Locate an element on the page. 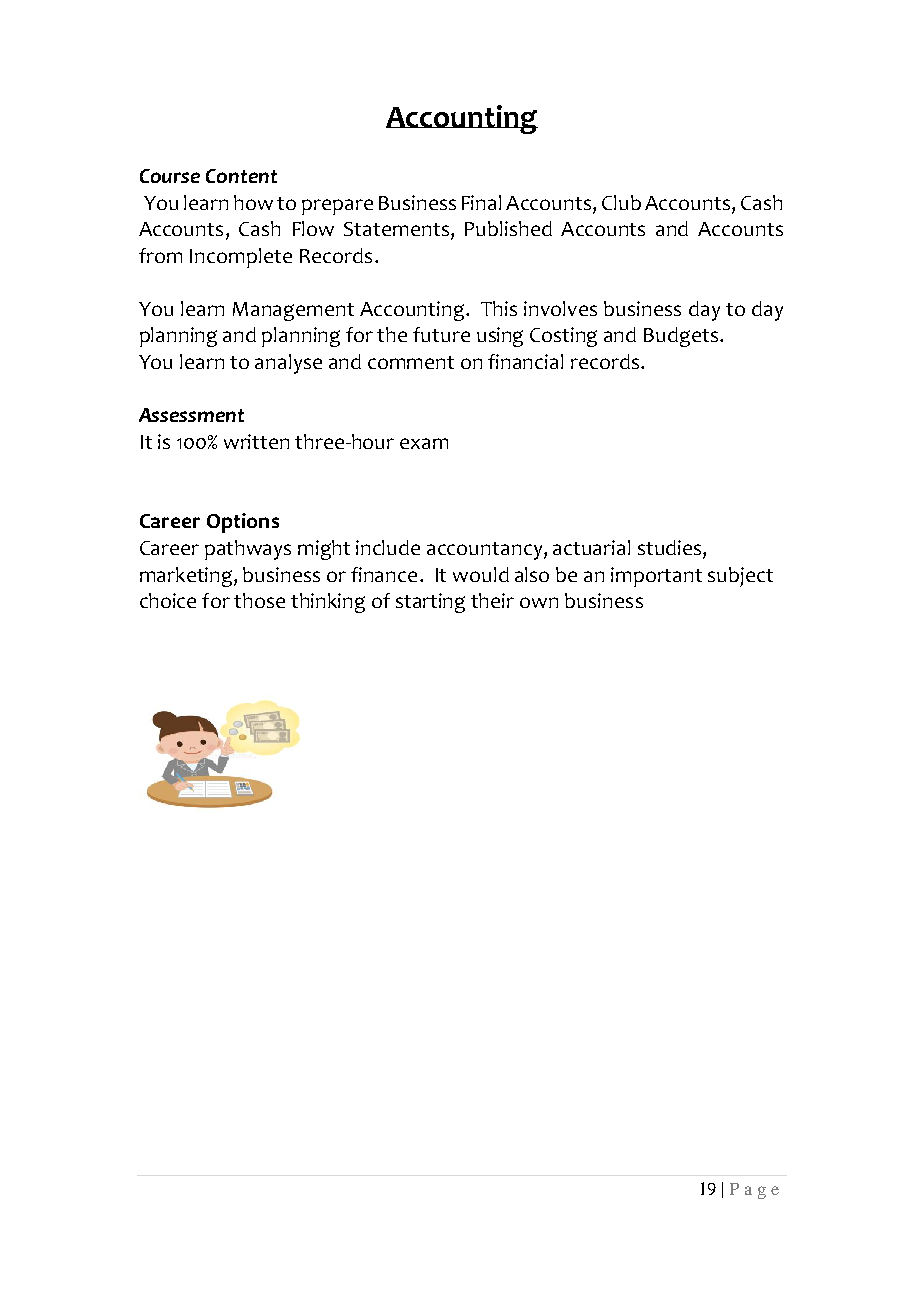 The height and width of the document is (1308, 924). Club is located at coordinates (621, 202).
